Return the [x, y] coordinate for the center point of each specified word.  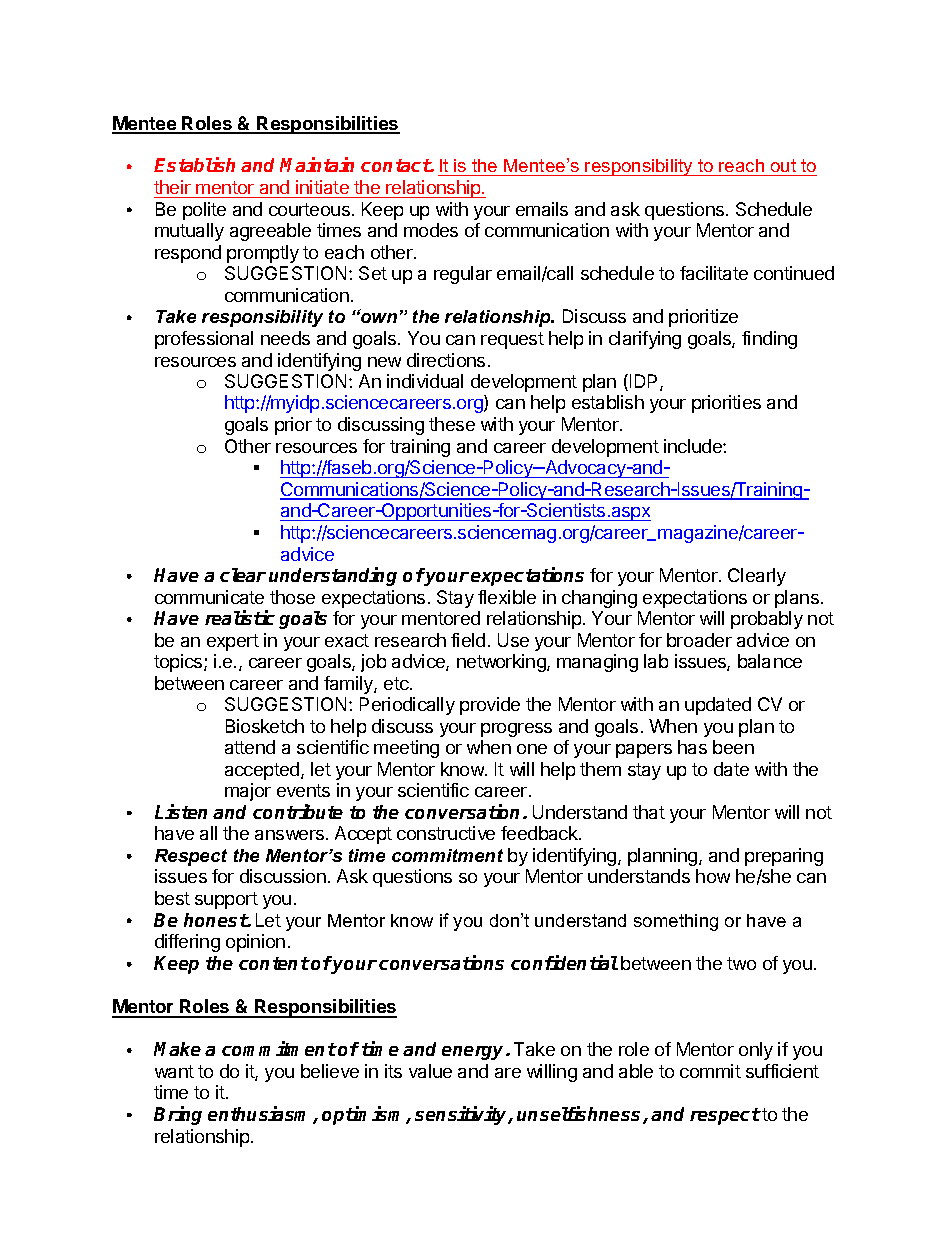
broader [699, 640]
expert [233, 642]
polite [204, 211]
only [756, 1051]
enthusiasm [261, 1115]
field [468, 640]
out [784, 167]
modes [431, 230]
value [430, 1071]
